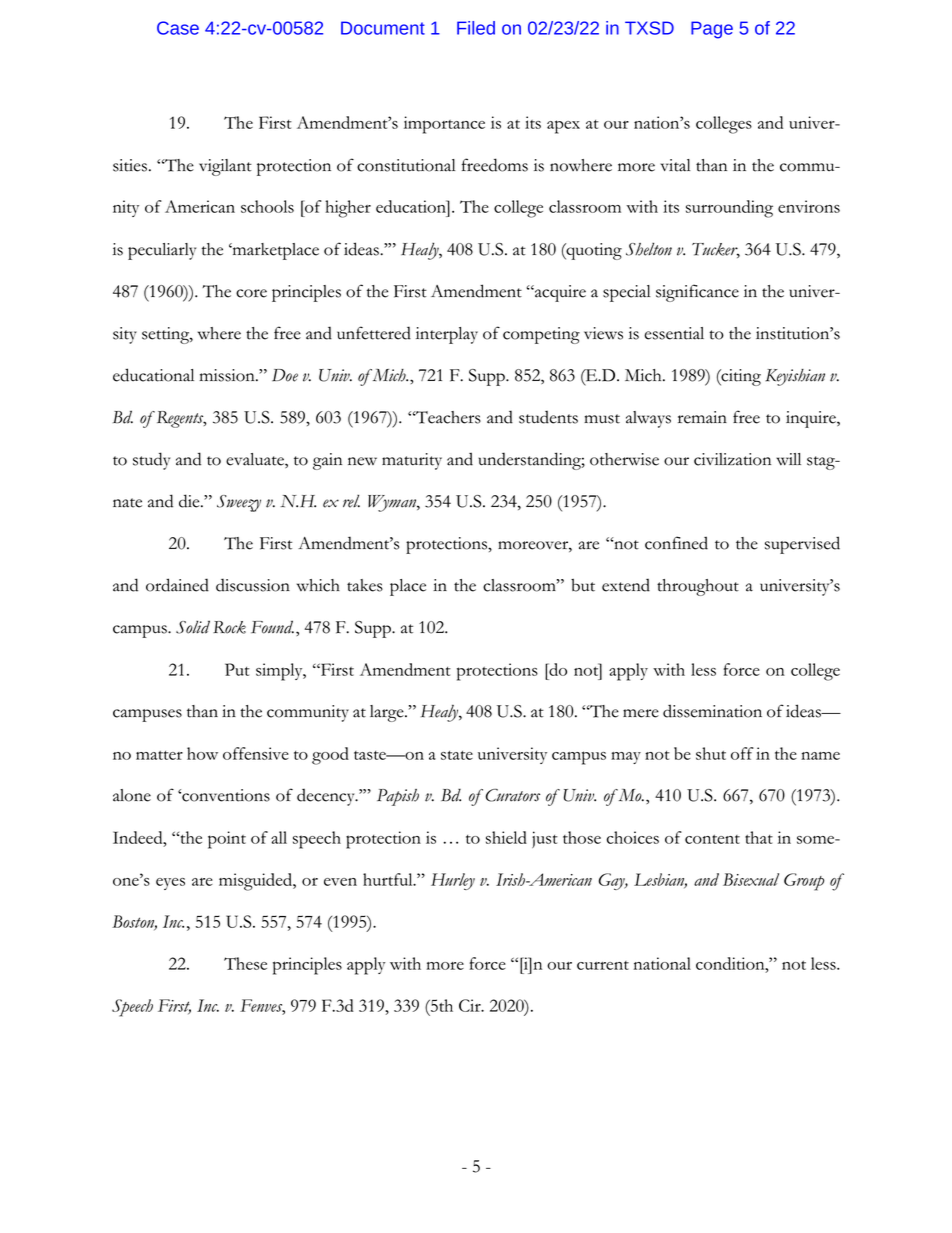 This screenshot has height=1233, width=952. Describe the element at coordinates (712, 30) in the screenshot. I see `Page` at that location.
